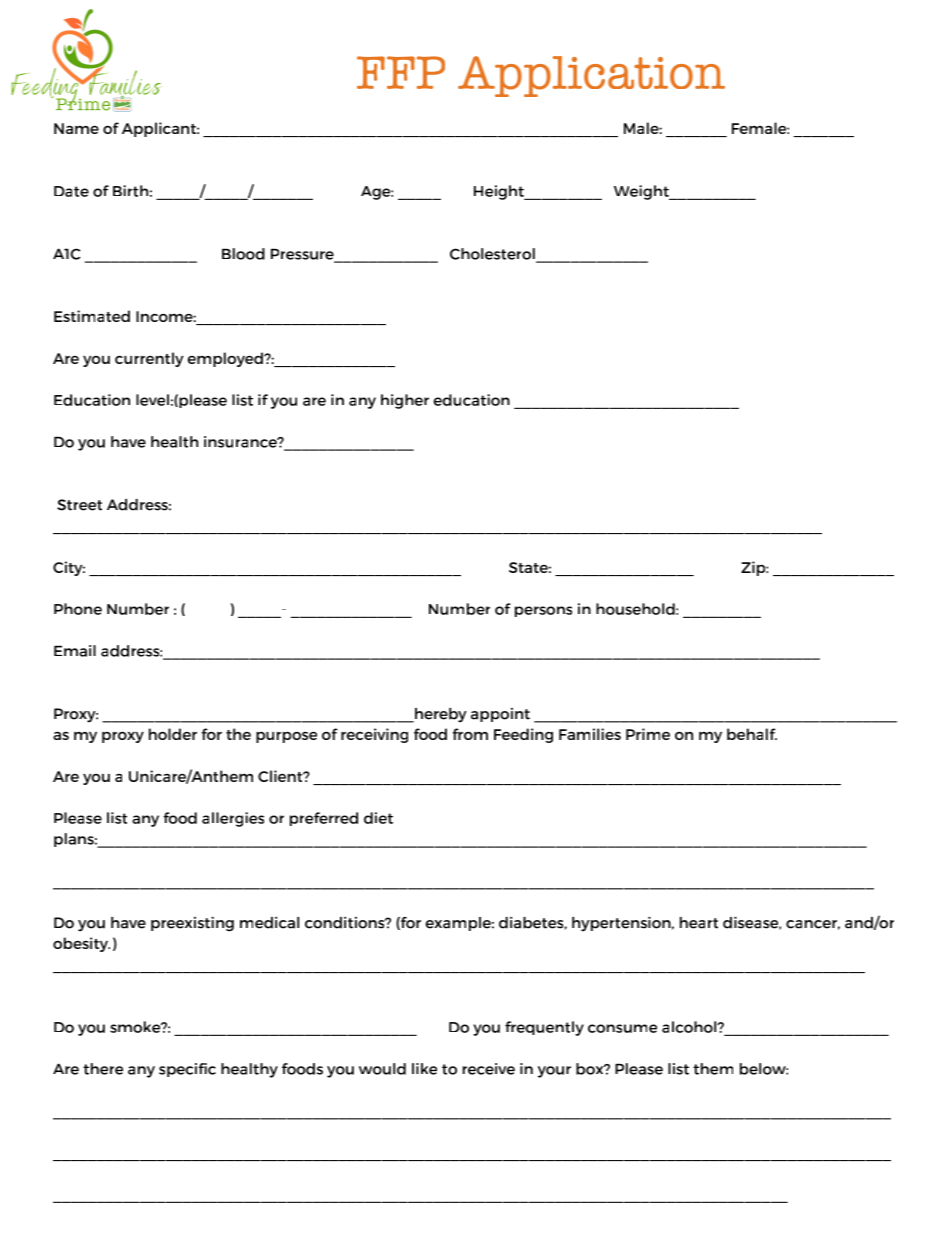  I want to click on Prime, so click(648, 734).
